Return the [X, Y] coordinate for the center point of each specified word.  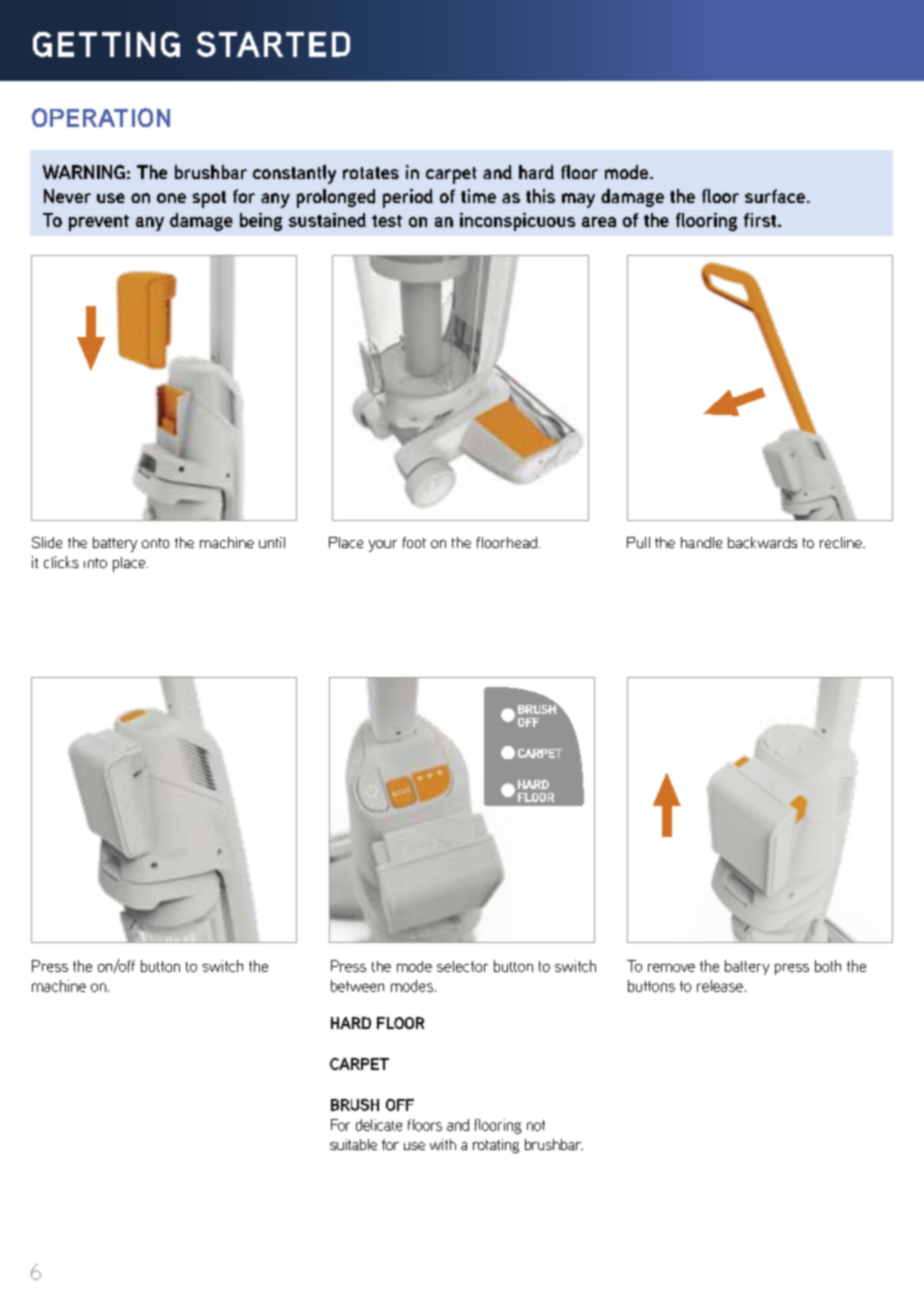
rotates [371, 173]
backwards [762, 542]
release [720, 986]
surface [775, 196]
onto [155, 543]
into [95, 563]
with [443, 1144]
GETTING [106, 44]
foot [414, 542]
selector [462, 966]
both [828, 966]
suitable [353, 1144]
